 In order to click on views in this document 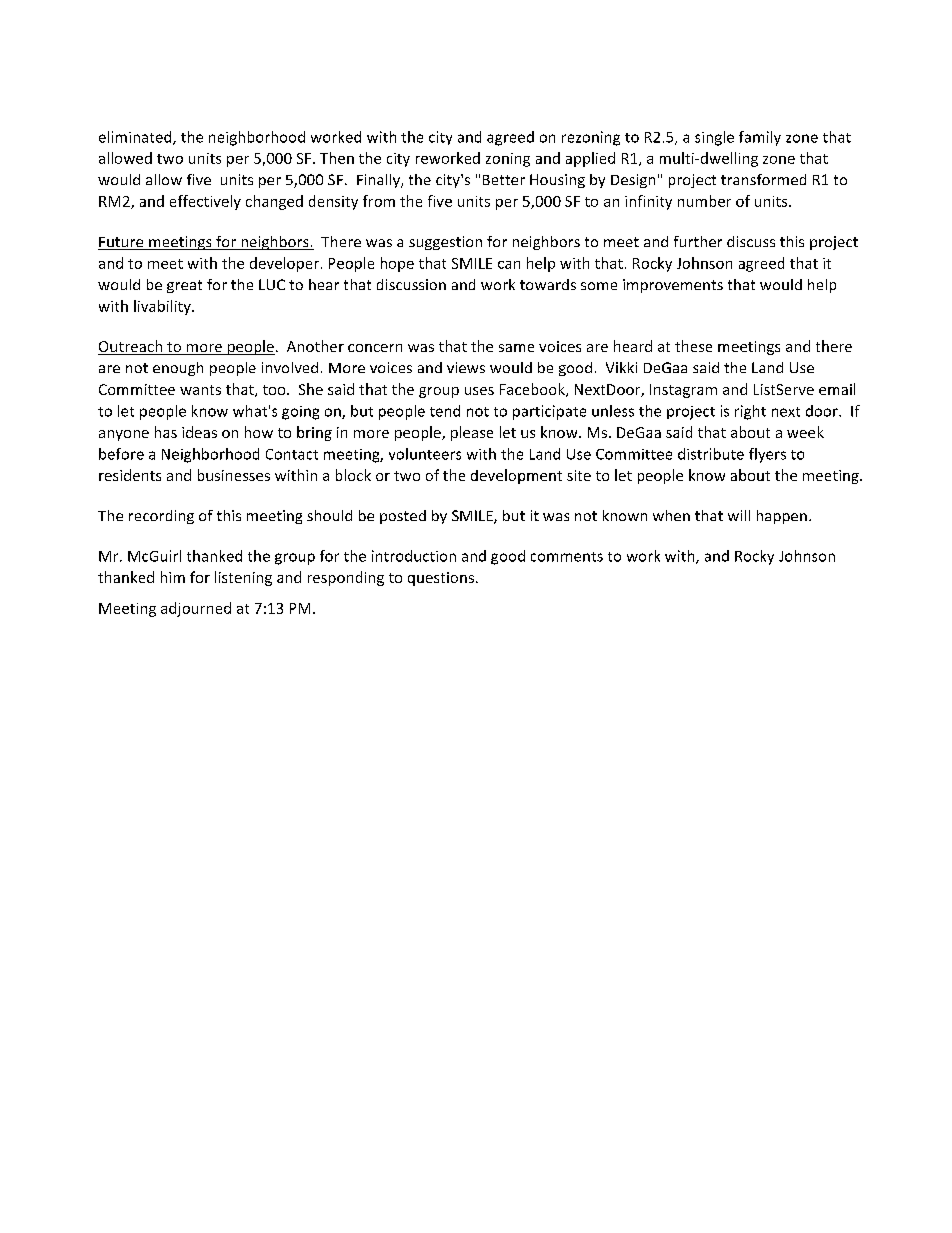, I will do `click(466, 367)`.
